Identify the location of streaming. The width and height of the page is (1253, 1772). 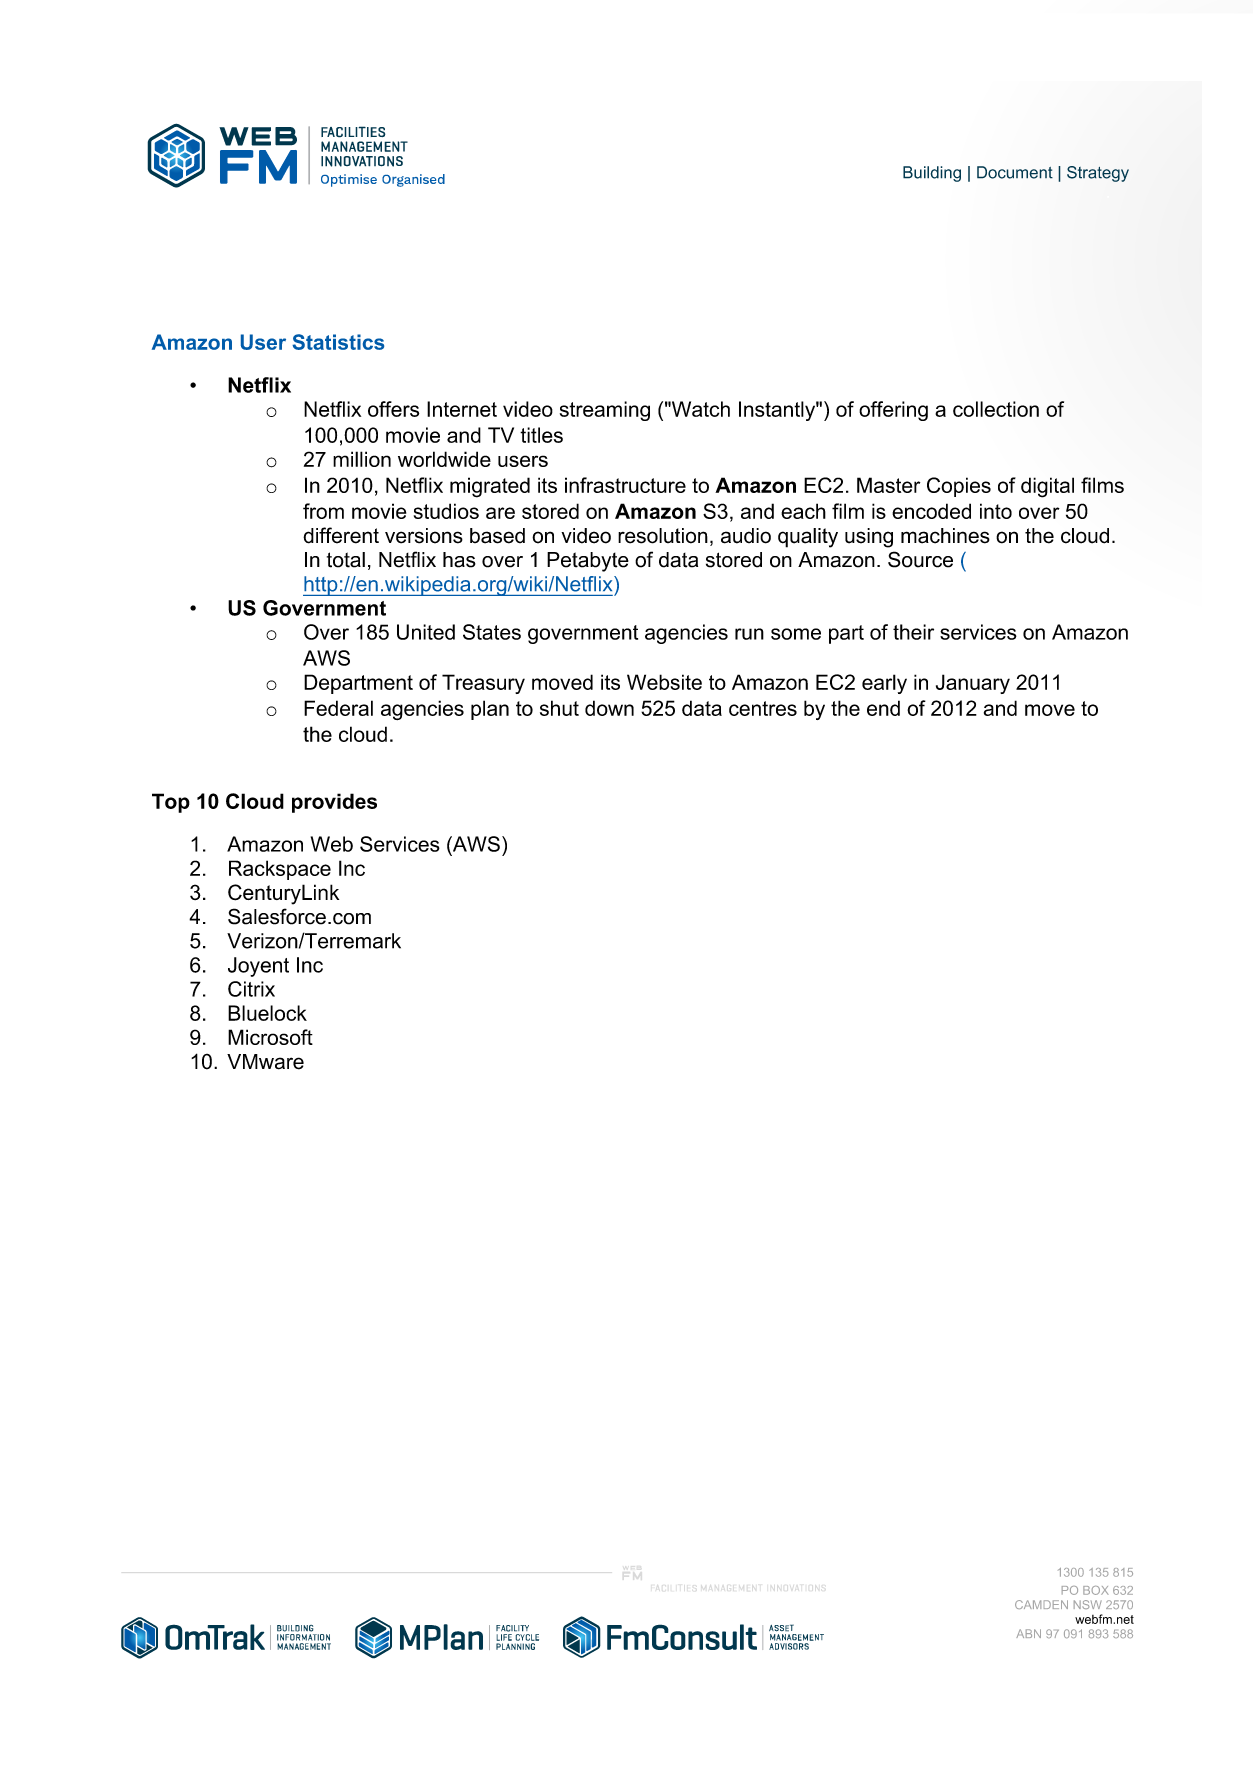
(605, 411).
